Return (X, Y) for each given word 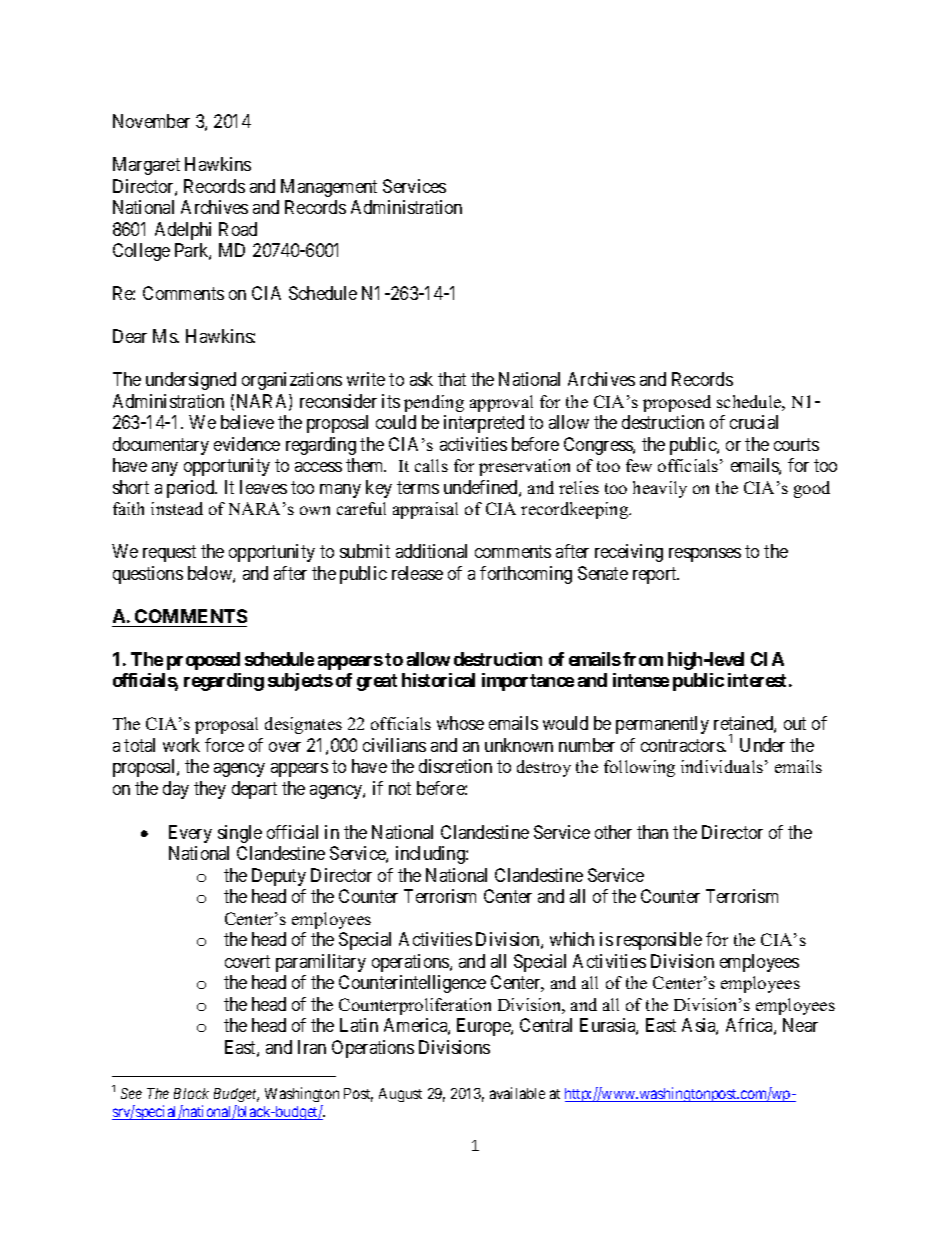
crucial (754, 422)
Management (329, 188)
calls (431, 465)
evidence (247, 444)
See (131, 1093)
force (224, 745)
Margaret (146, 166)
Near (800, 1025)
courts (796, 444)
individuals (722, 766)
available (517, 1093)
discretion (455, 766)
